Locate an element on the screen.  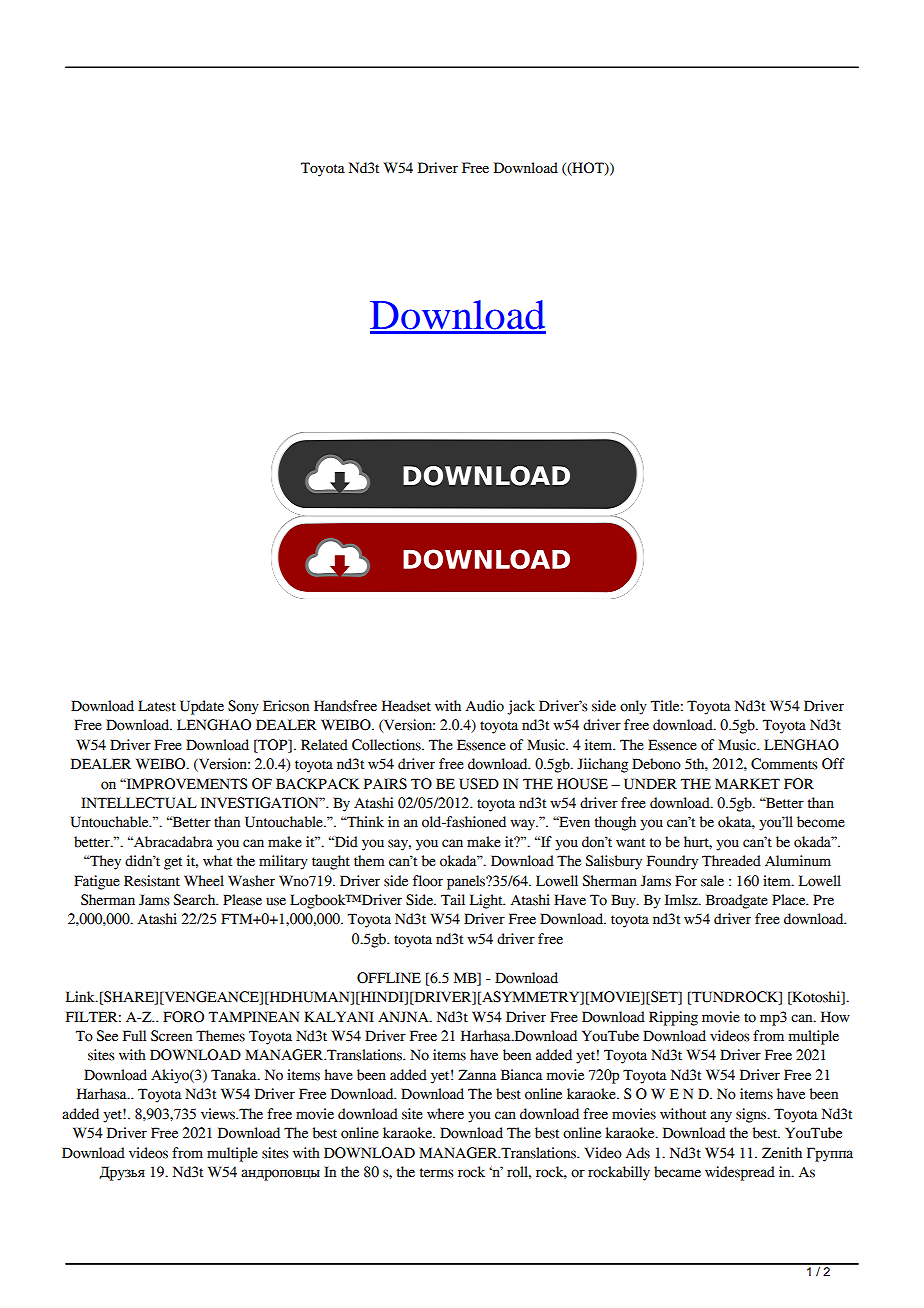
only is located at coordinates (633, 707).
